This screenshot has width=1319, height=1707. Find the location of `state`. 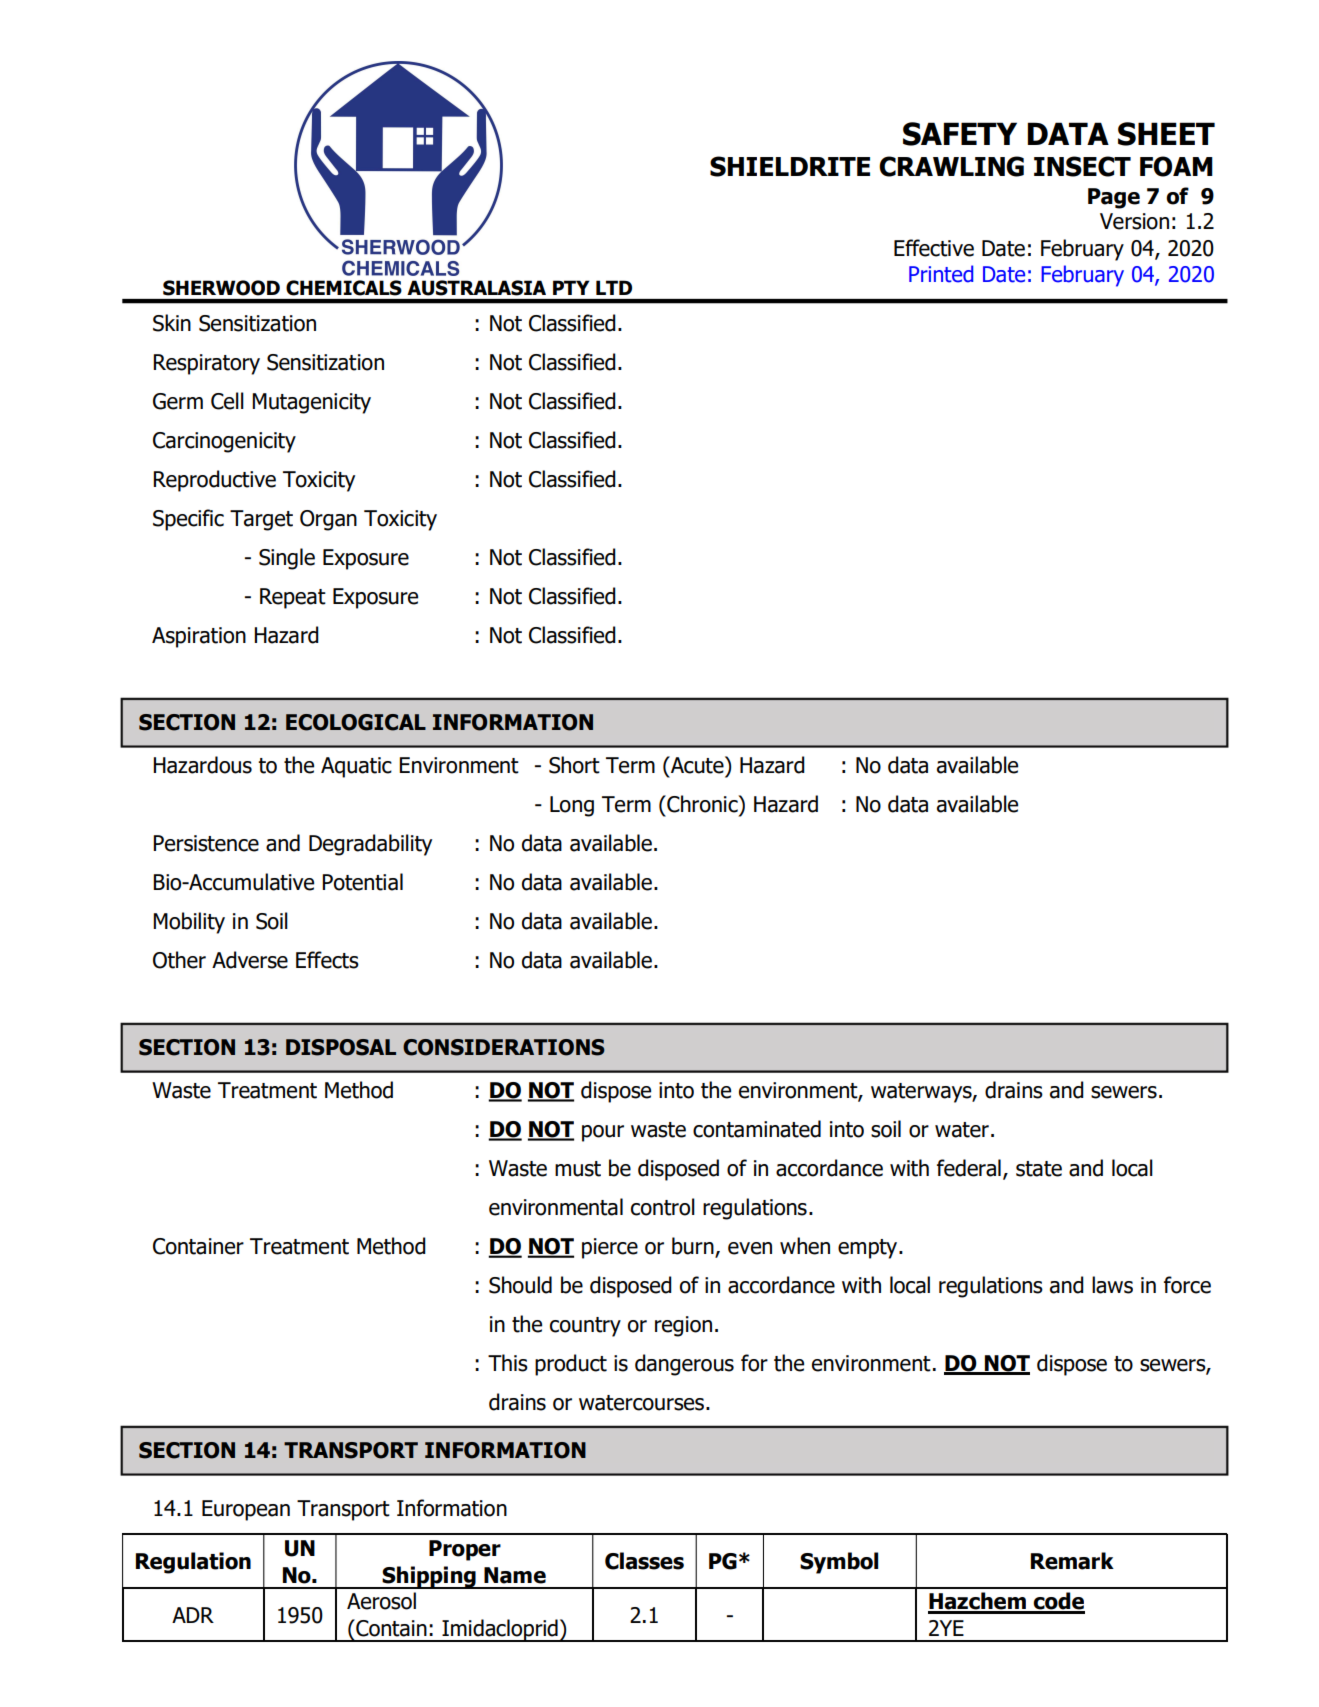

state is located at coordinates (1039, 1169).
